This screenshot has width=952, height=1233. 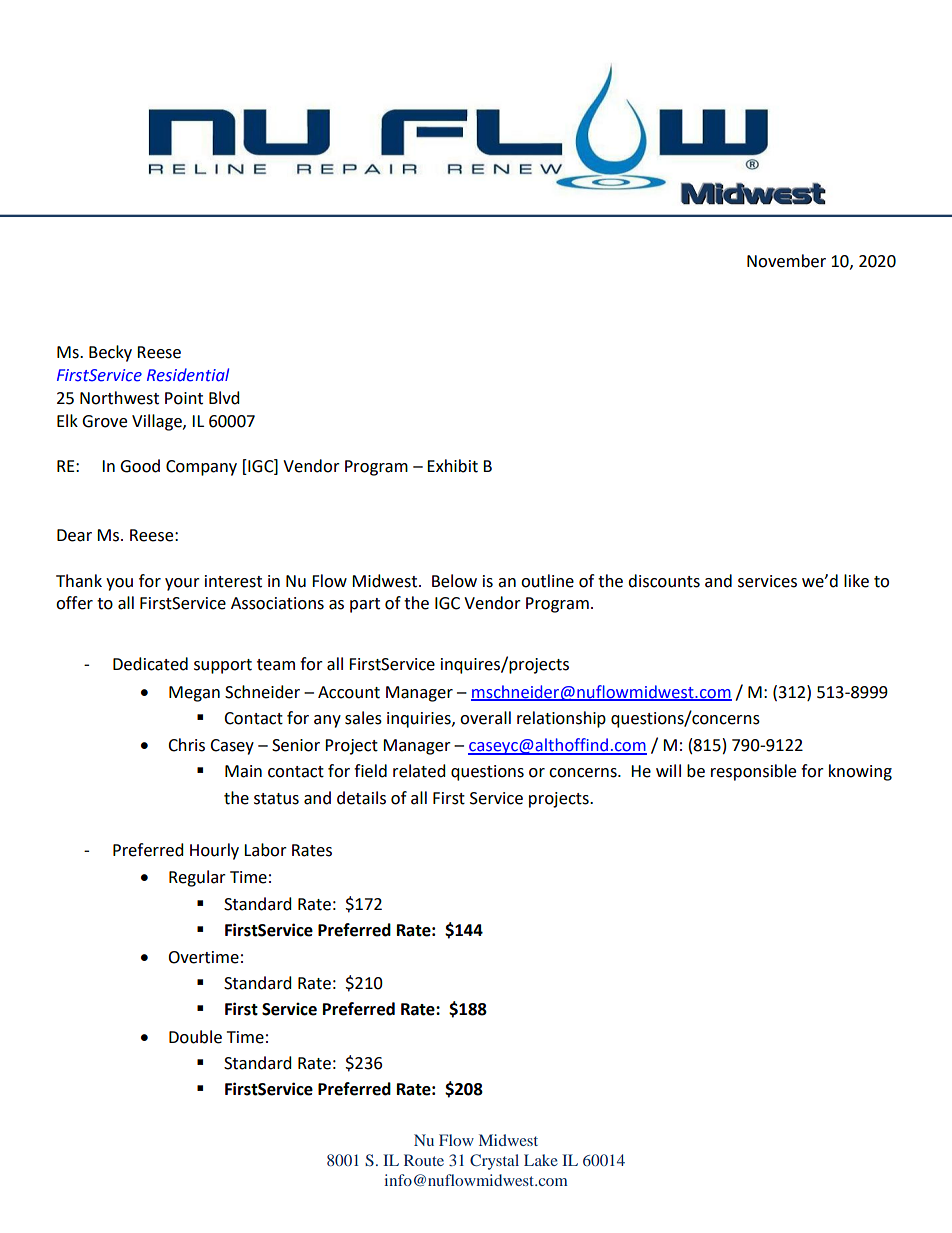 What do you see at coordinates (361, 798) in the screenshot?
I see `details` at bounding box center [361, 798].
